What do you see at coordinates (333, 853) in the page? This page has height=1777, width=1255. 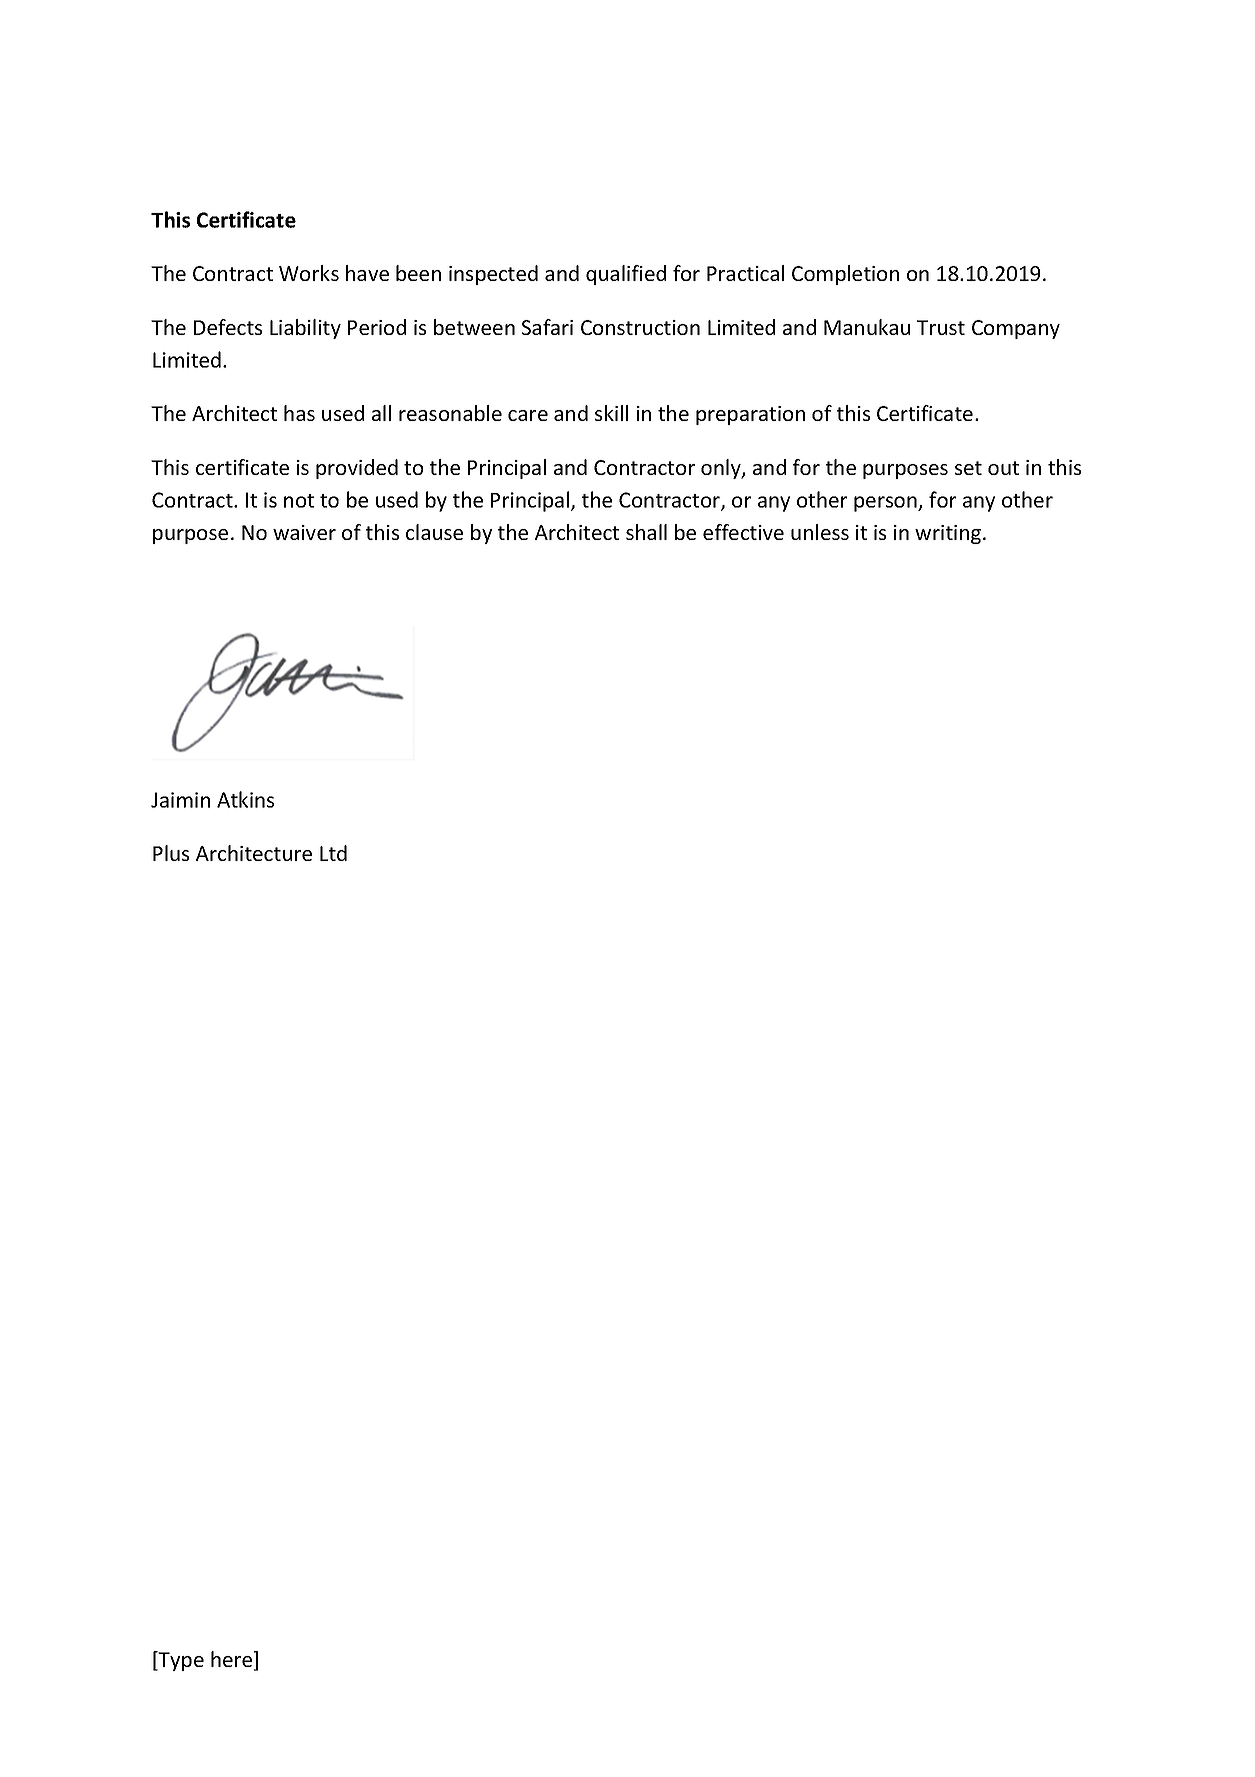 I see `Ltd` at bounding box center [333, 853].
